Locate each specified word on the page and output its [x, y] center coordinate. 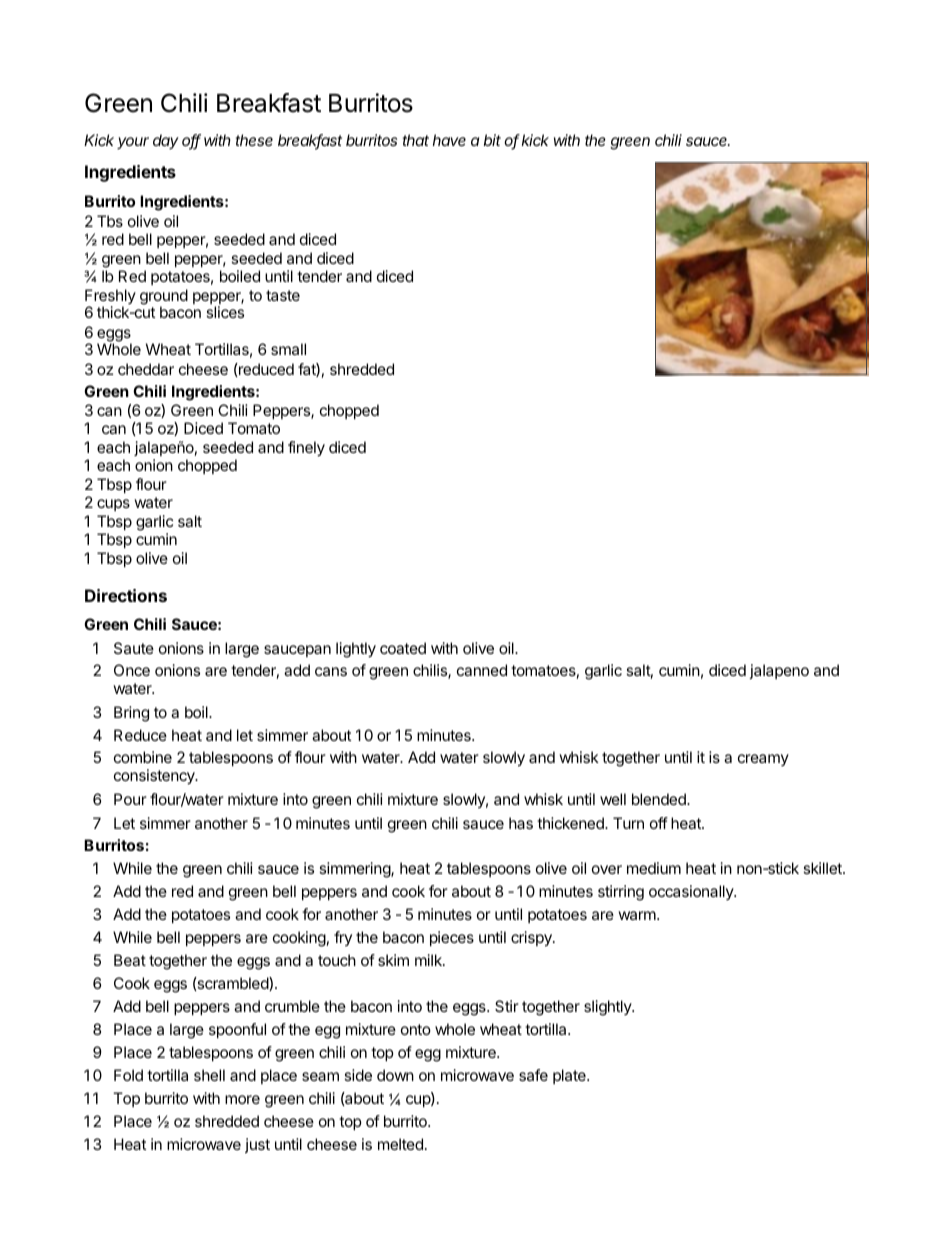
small [288, 349]
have [449, 140]
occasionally [692, 892]
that [416, 140]
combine [143, 757]
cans [331, 671]
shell [209, 1075]
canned [482, 670]
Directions [126, 595]
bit [492, 140]
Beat [130, 960]
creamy [763, 760]
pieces [452, 938]
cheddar [146, 369]
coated [403, 648]
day [166, 141]
